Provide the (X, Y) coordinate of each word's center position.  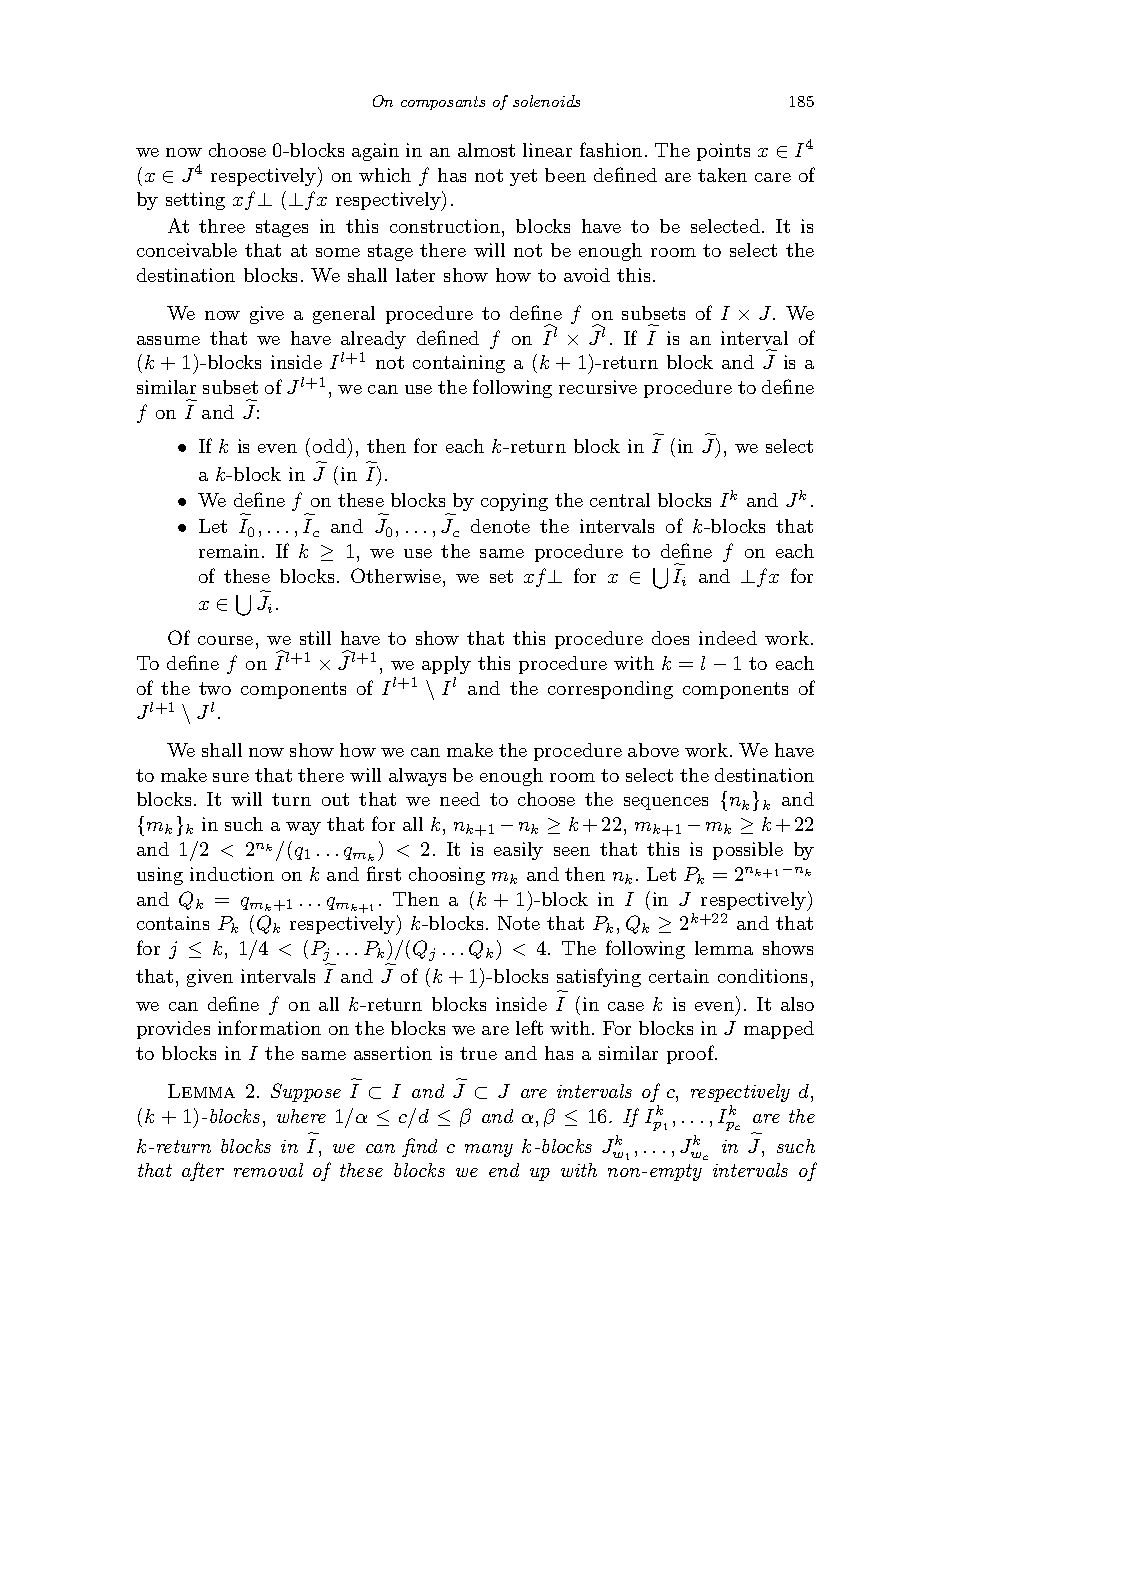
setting (195, 201)
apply (446, 665)
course (225, 640)
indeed (728, 638)
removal (268, 1170)
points (723, 152)
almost (486, 150)
